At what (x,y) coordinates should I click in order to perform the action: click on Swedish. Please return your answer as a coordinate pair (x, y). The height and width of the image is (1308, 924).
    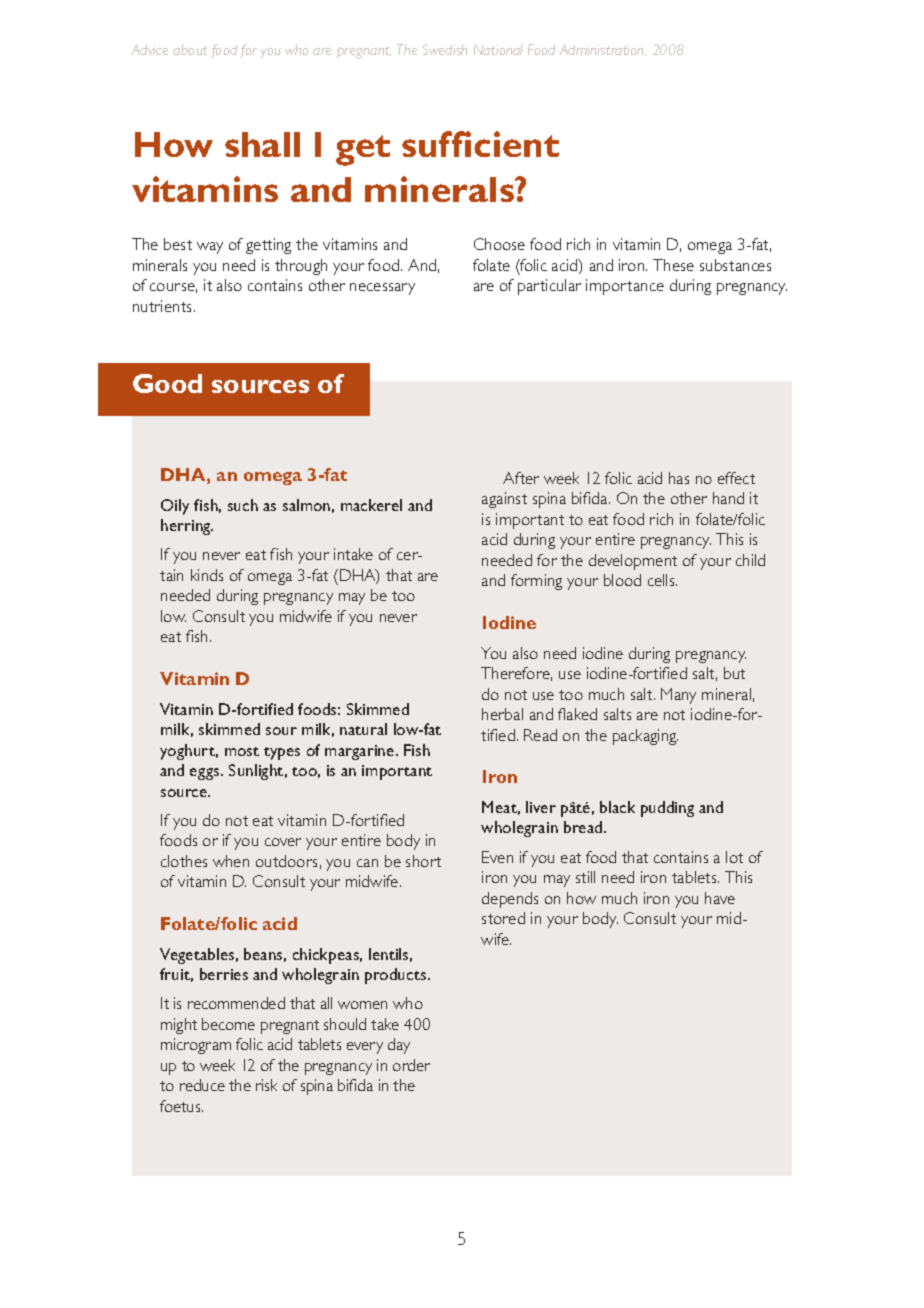
    Looking at the image, I should click on (445, 49).
